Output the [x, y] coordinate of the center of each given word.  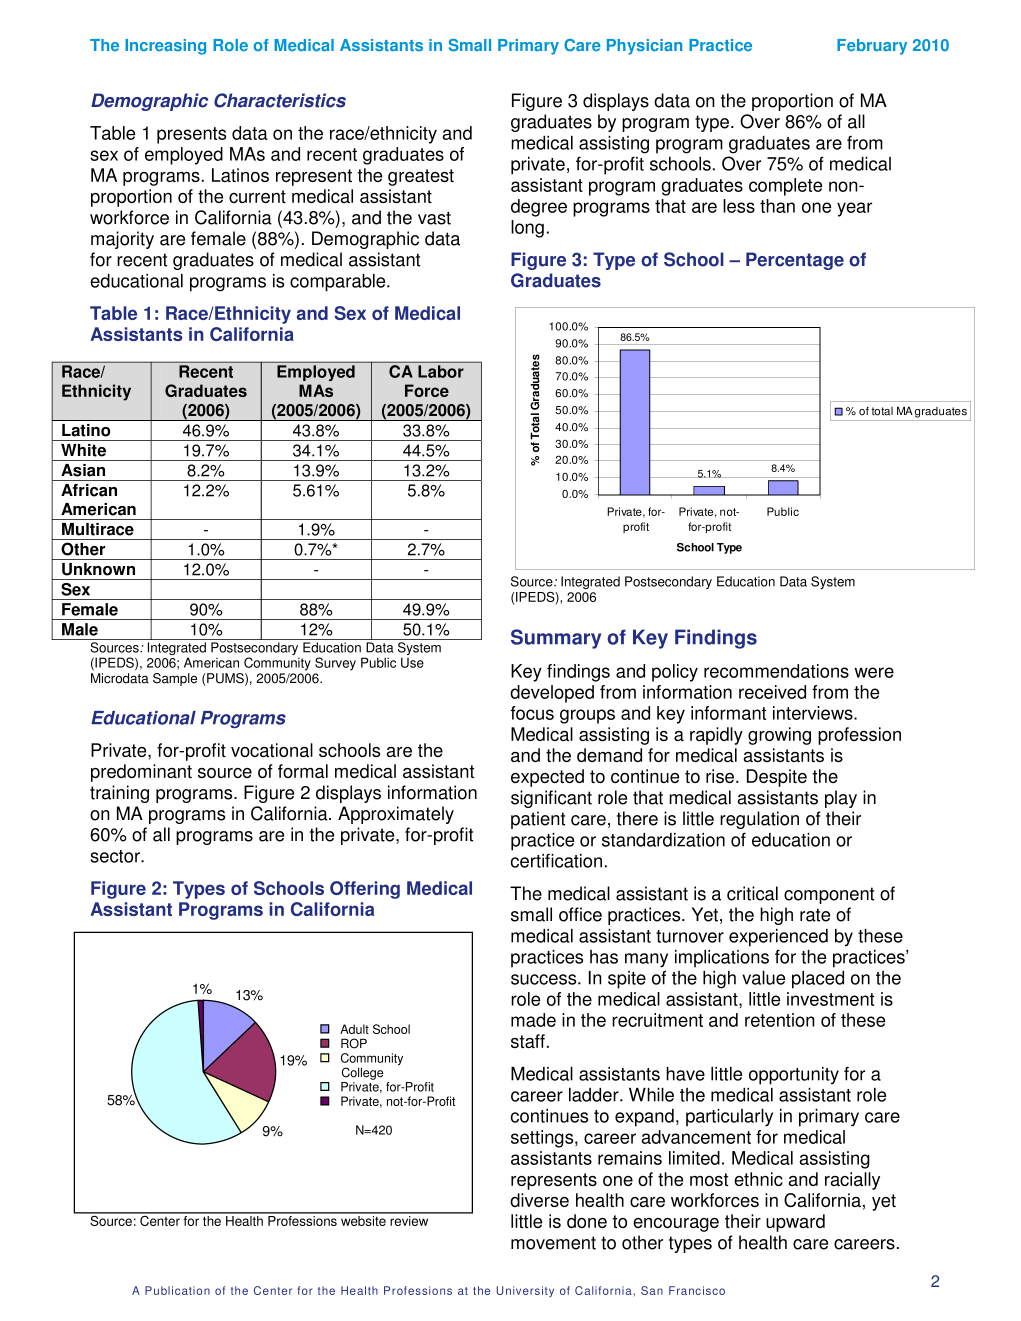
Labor [441, 371]
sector [116, 856]
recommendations [776, 671]
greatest [421, 177]
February [872, 47]
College [363, 1073]
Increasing [165, 47]
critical [752, 893]
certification [556, 861]
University [525, 1291]
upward [795, 1223]
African [89, 490]
